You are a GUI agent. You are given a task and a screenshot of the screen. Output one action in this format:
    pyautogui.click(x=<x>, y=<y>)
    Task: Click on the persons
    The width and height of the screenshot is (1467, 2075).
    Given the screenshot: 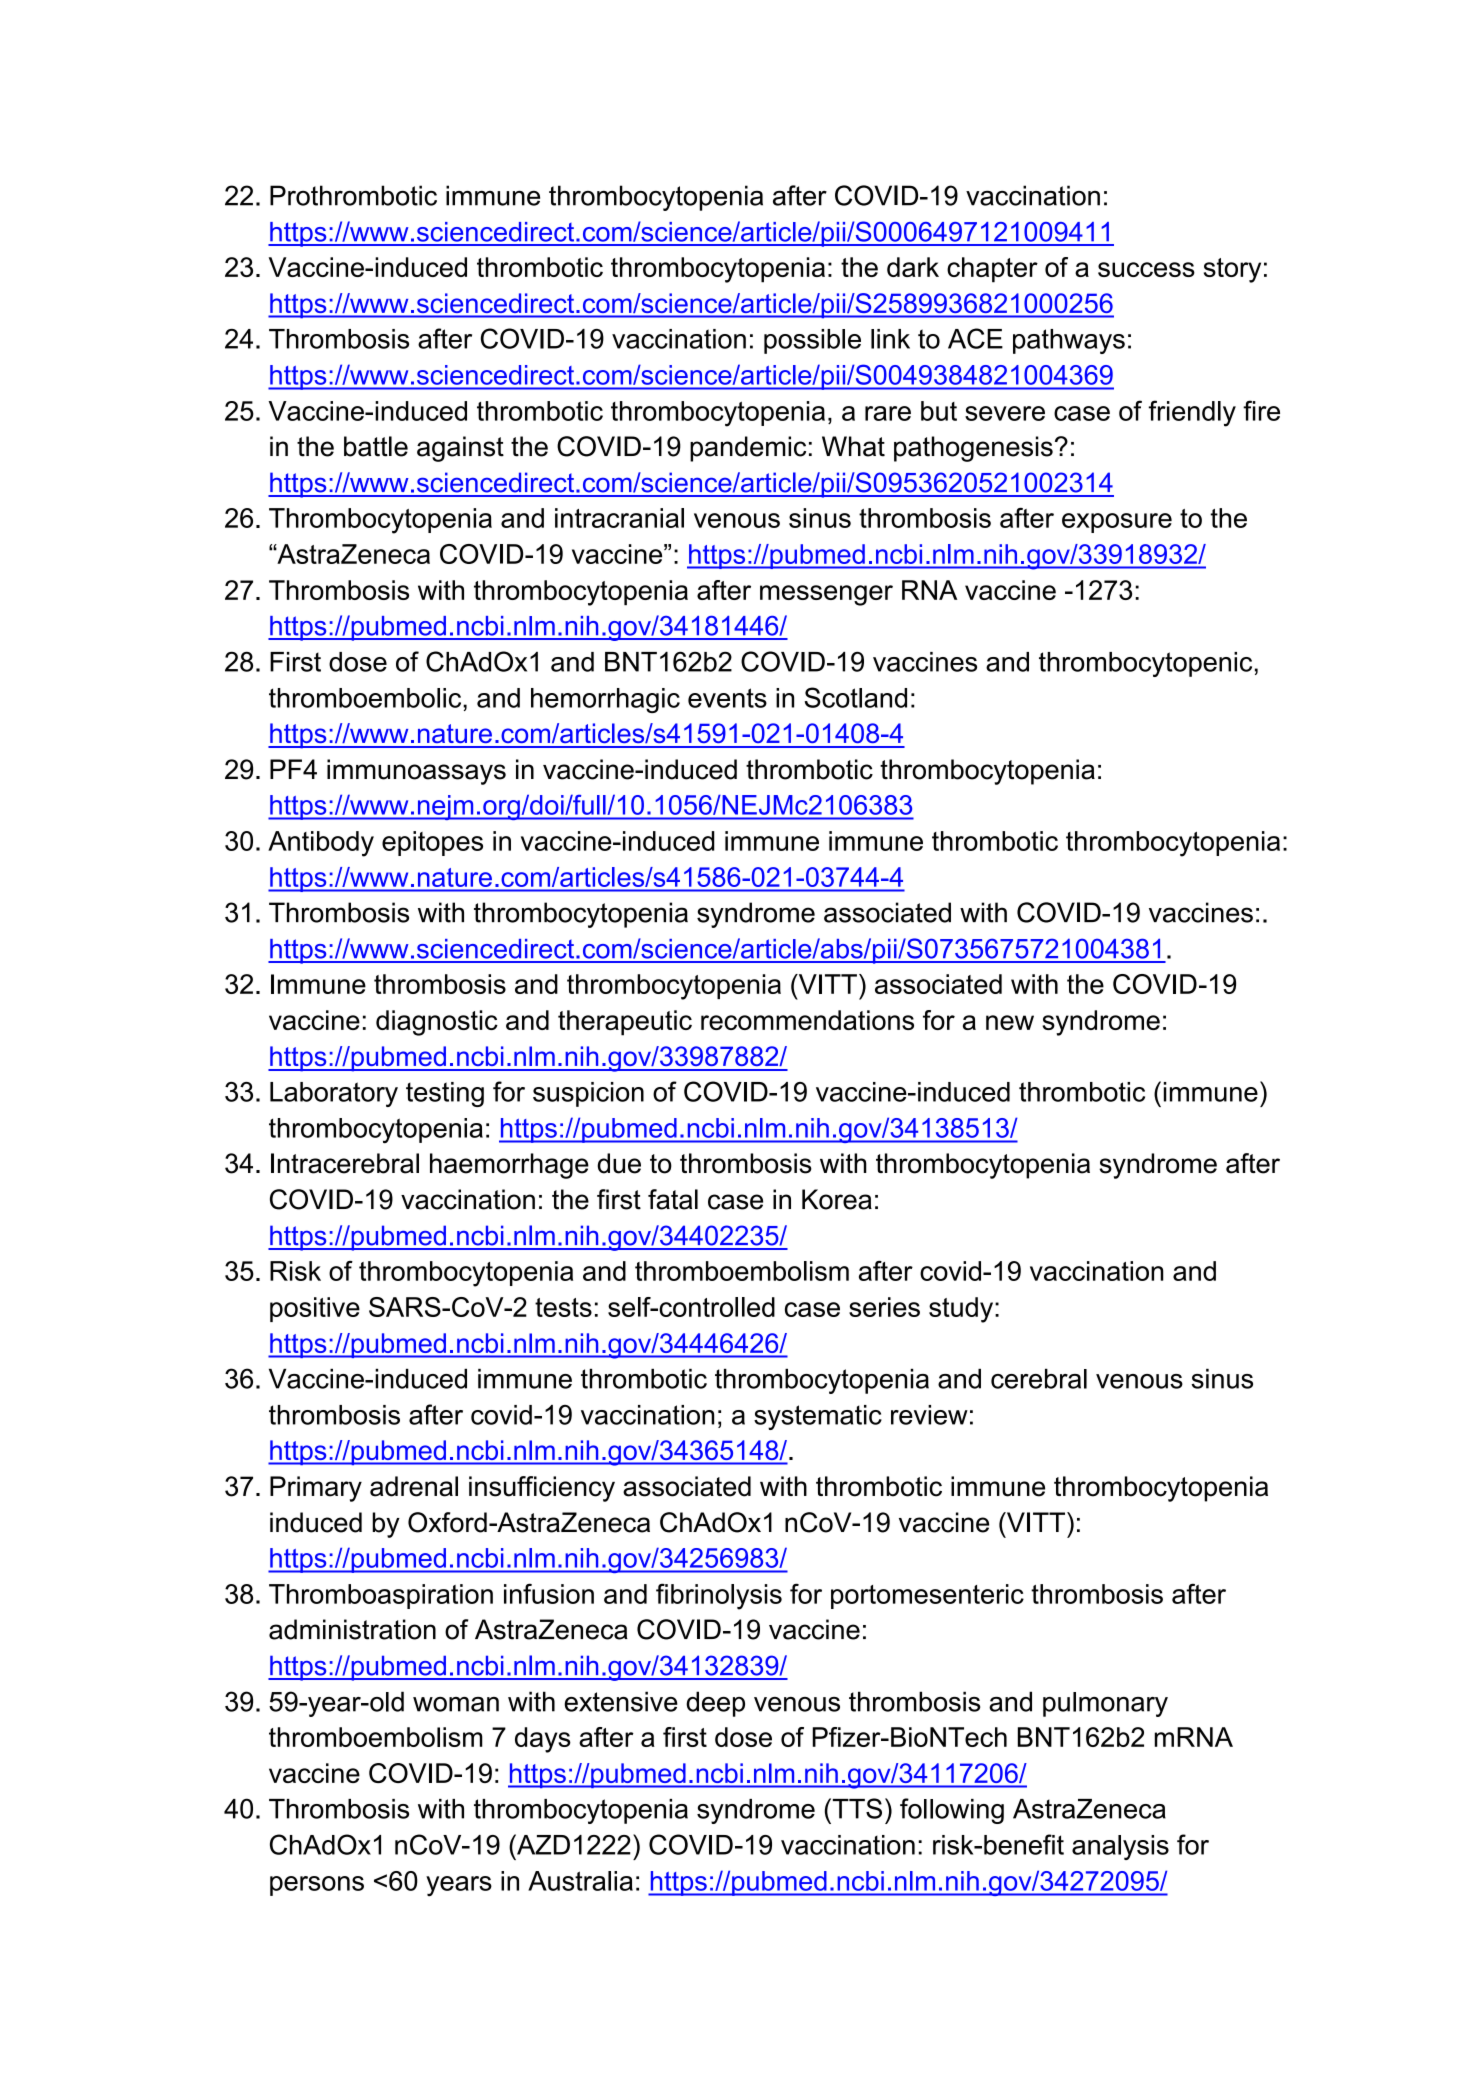 What is the action you would take?
    pyautogui.click(x=317, y=1886)
